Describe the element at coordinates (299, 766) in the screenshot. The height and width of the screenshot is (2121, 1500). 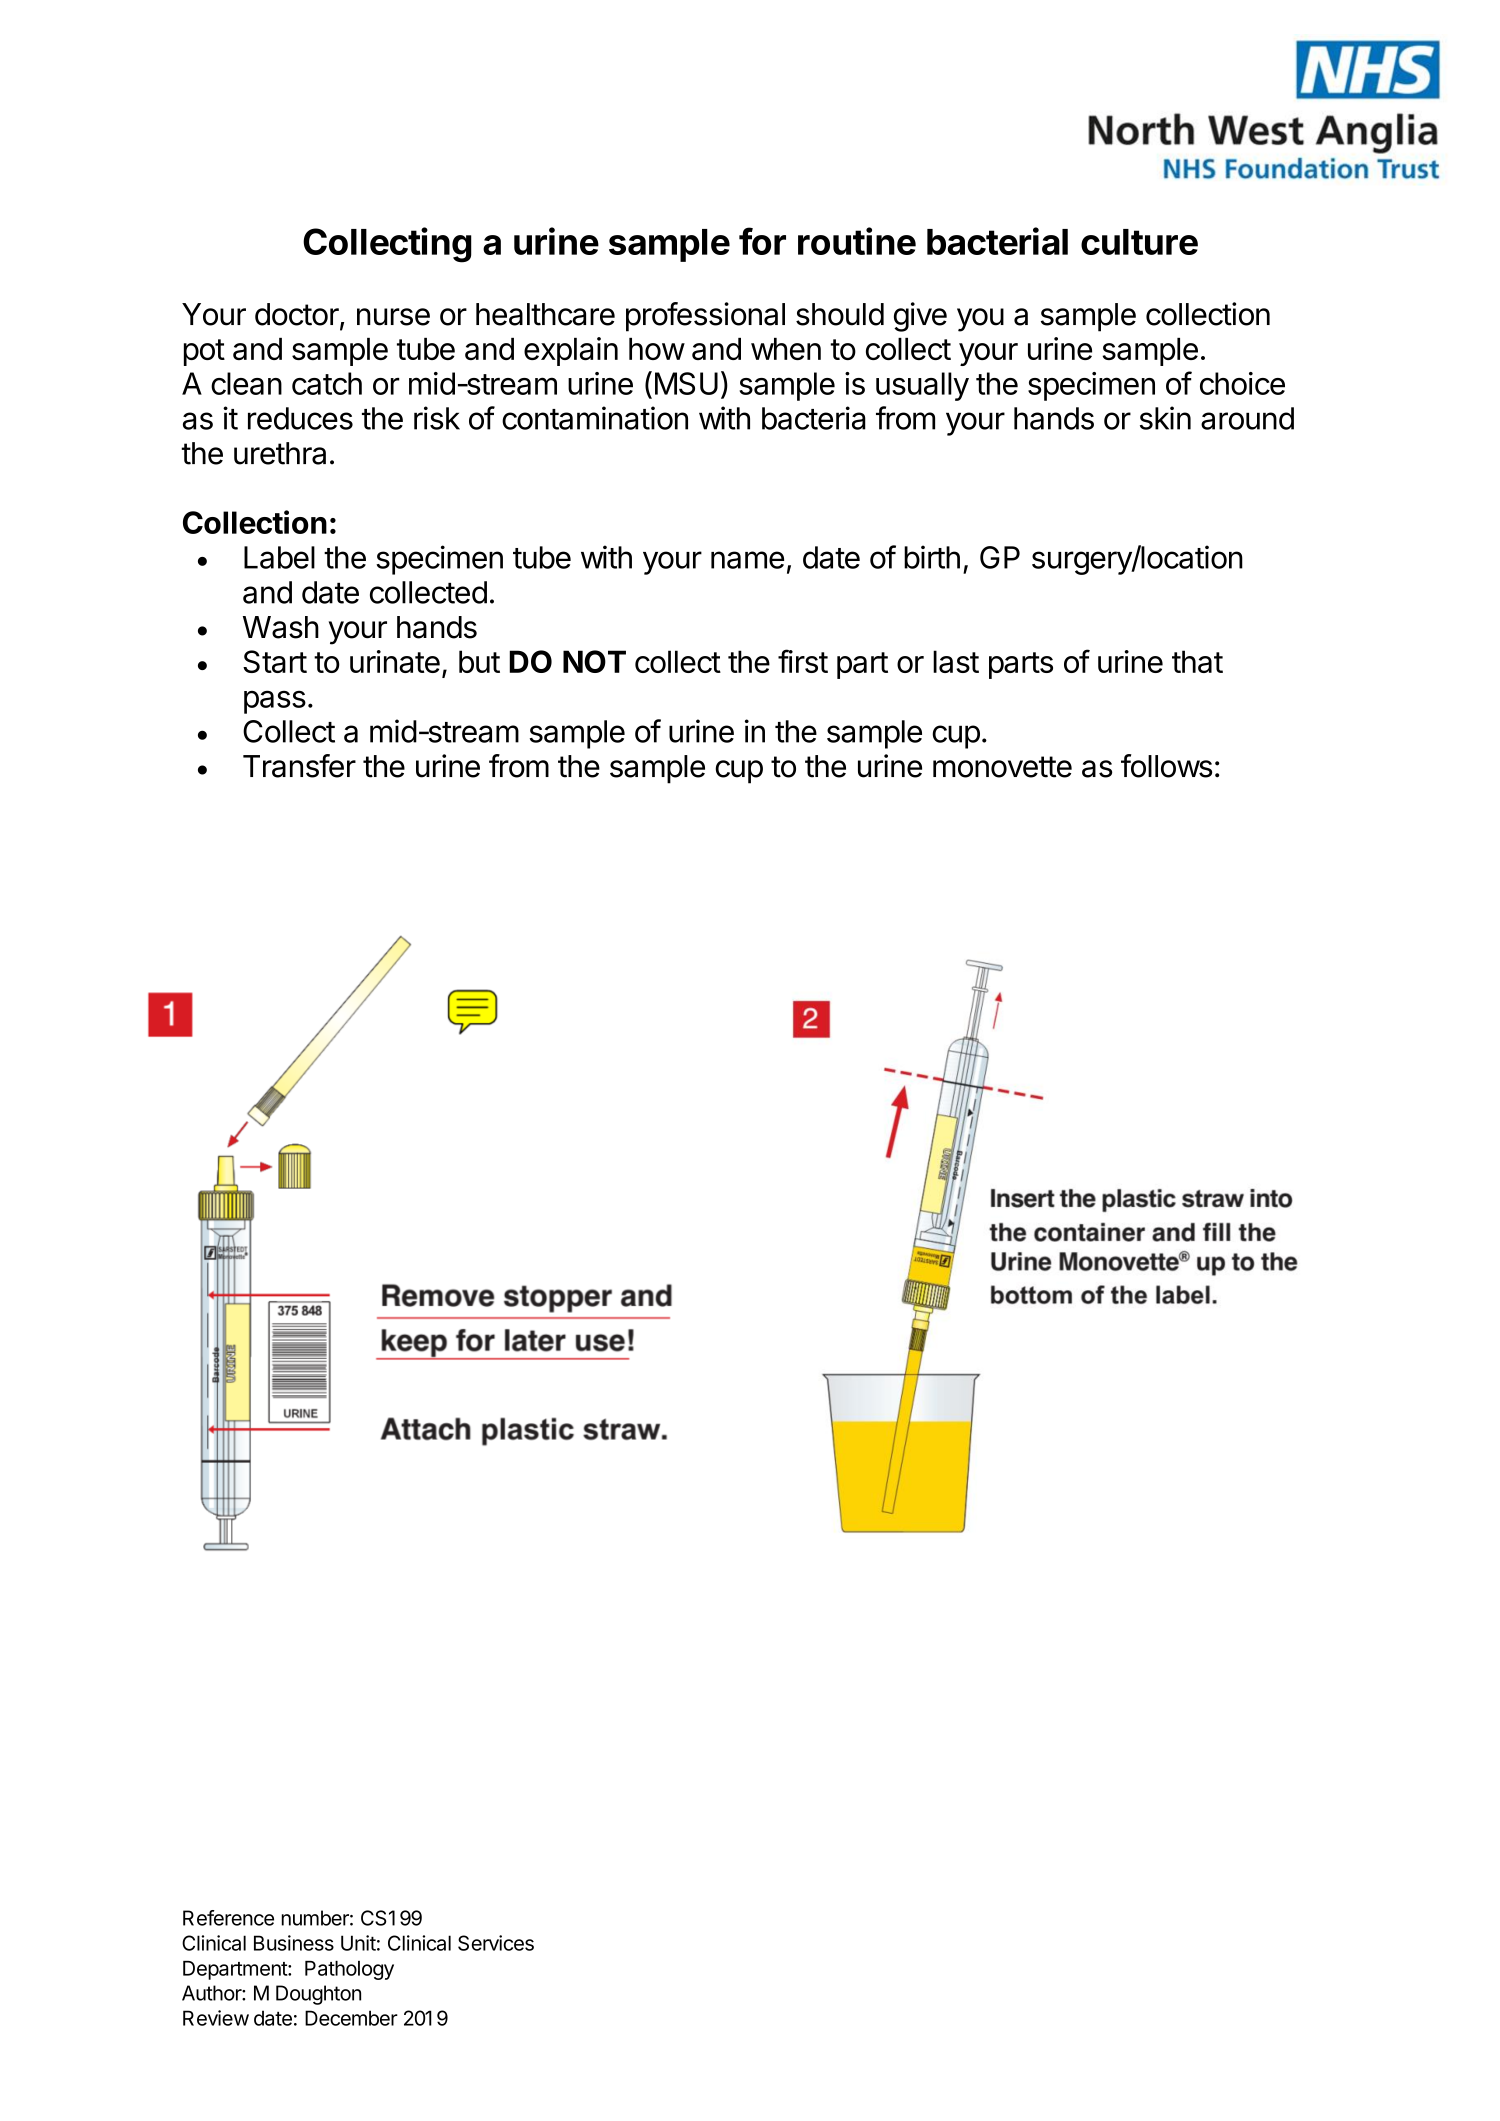
I see `Transfer` at that location.
